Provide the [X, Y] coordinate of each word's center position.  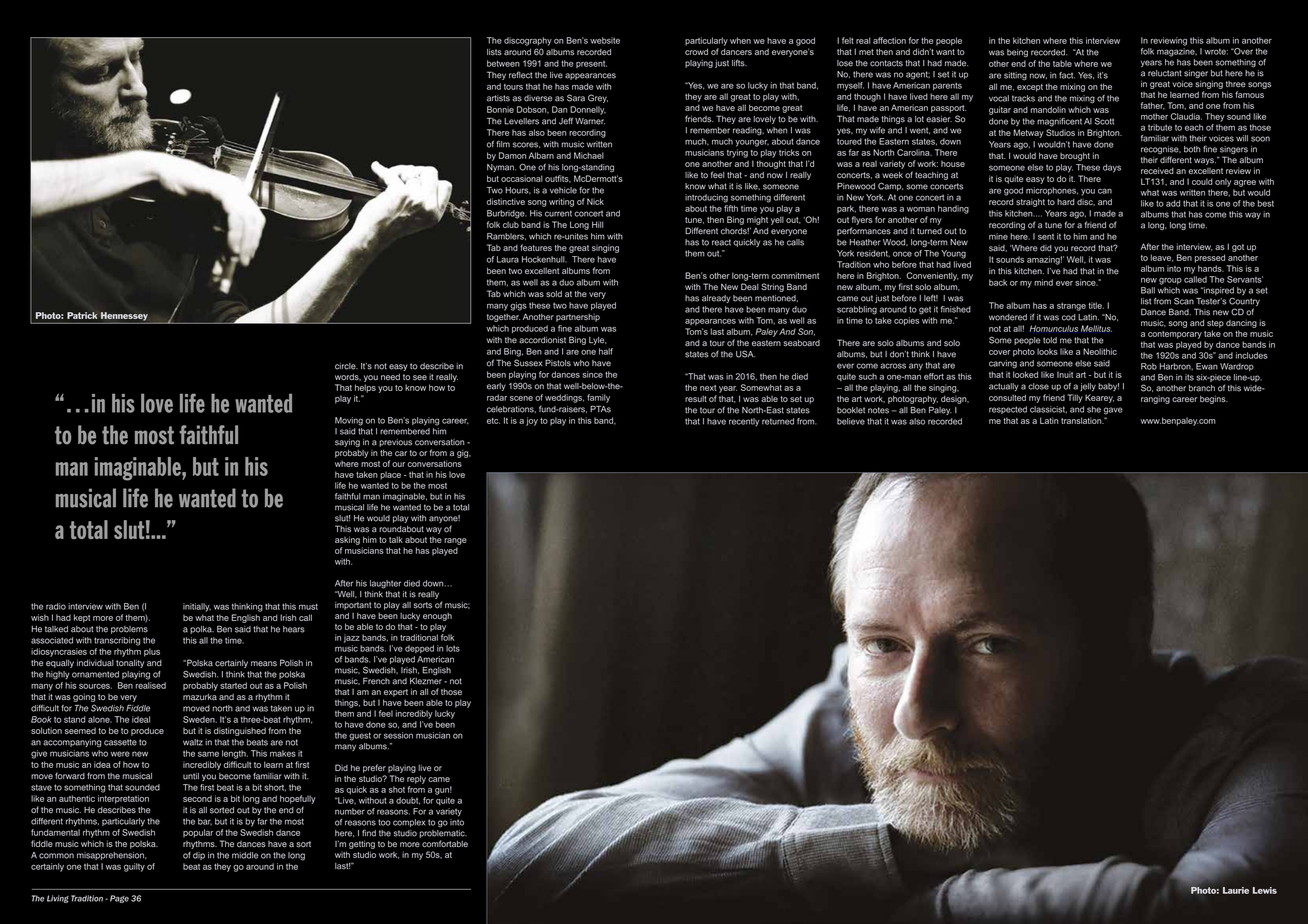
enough [437, 617]
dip [199, 856]
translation [1082, 420]
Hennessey [124, 316]
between [503, 63]
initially [197, 607]
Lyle [597, 341]
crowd [696, 51]
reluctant [1165, 73]
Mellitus [1096, 328]
